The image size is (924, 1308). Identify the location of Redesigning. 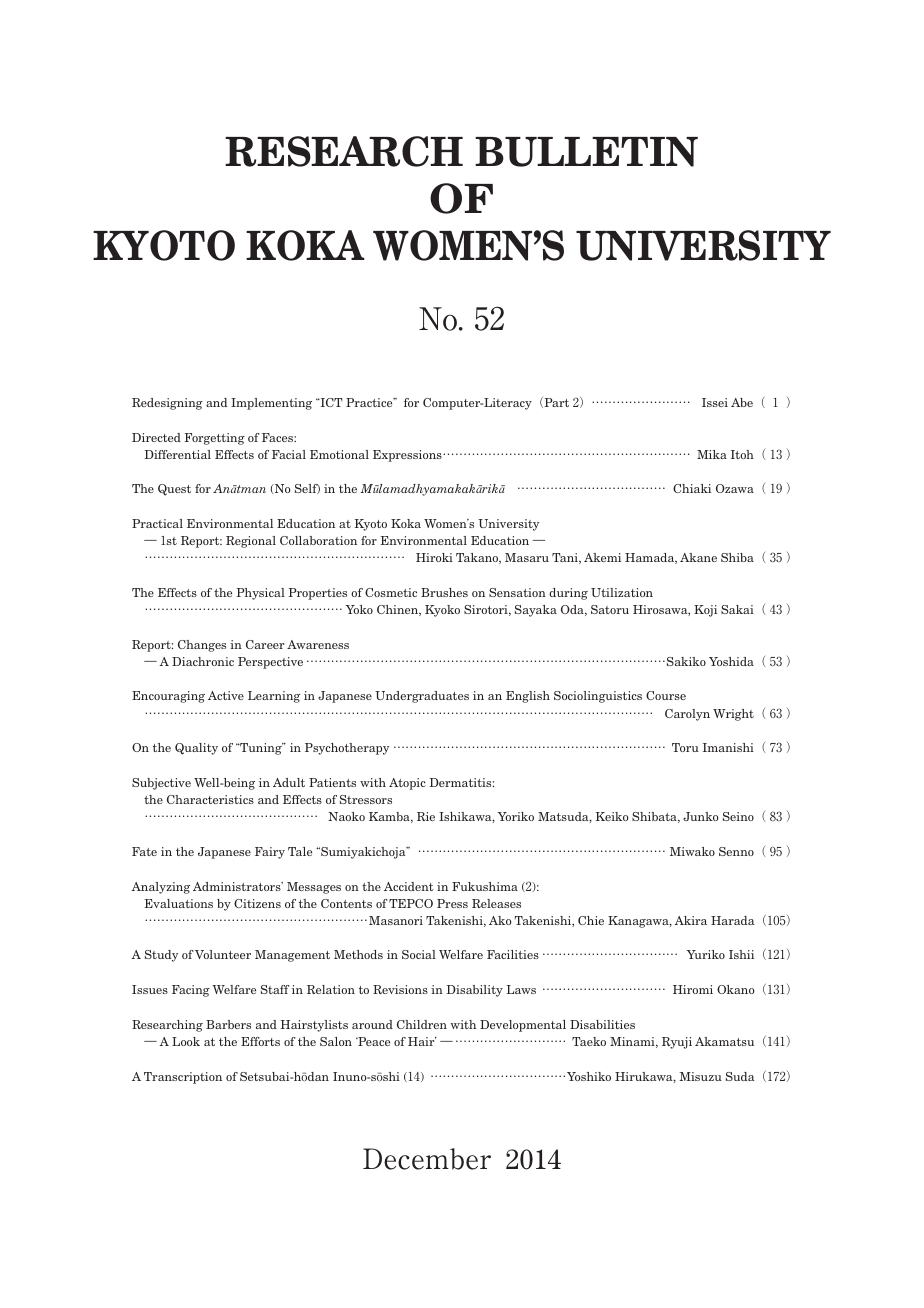
(167, 404).
